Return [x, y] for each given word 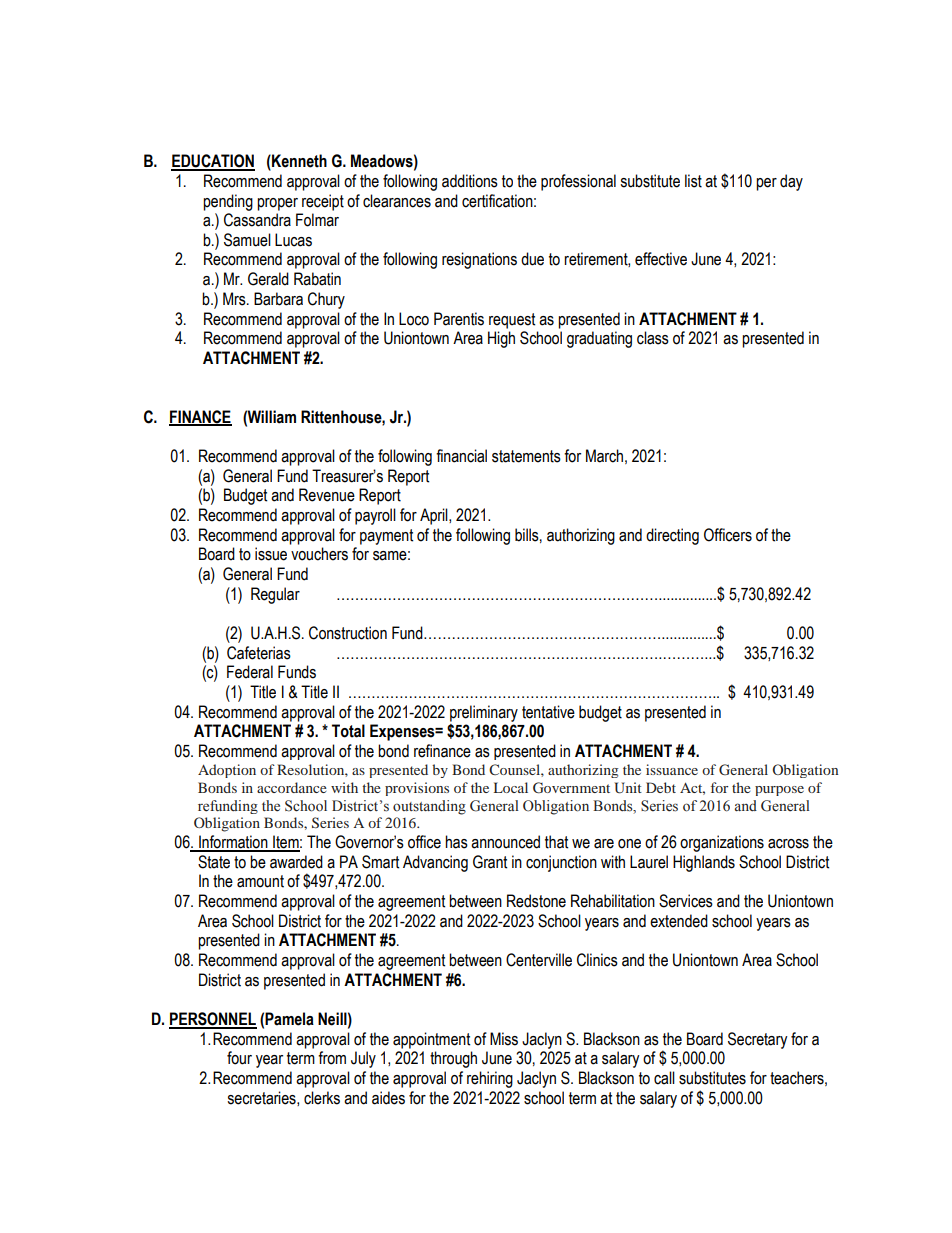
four [239, 1058]
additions [470, 181]
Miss [504, 1039]
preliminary [484, 713]
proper [277, 204]
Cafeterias [259, 653]
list [693, 181]
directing [672, 536]
